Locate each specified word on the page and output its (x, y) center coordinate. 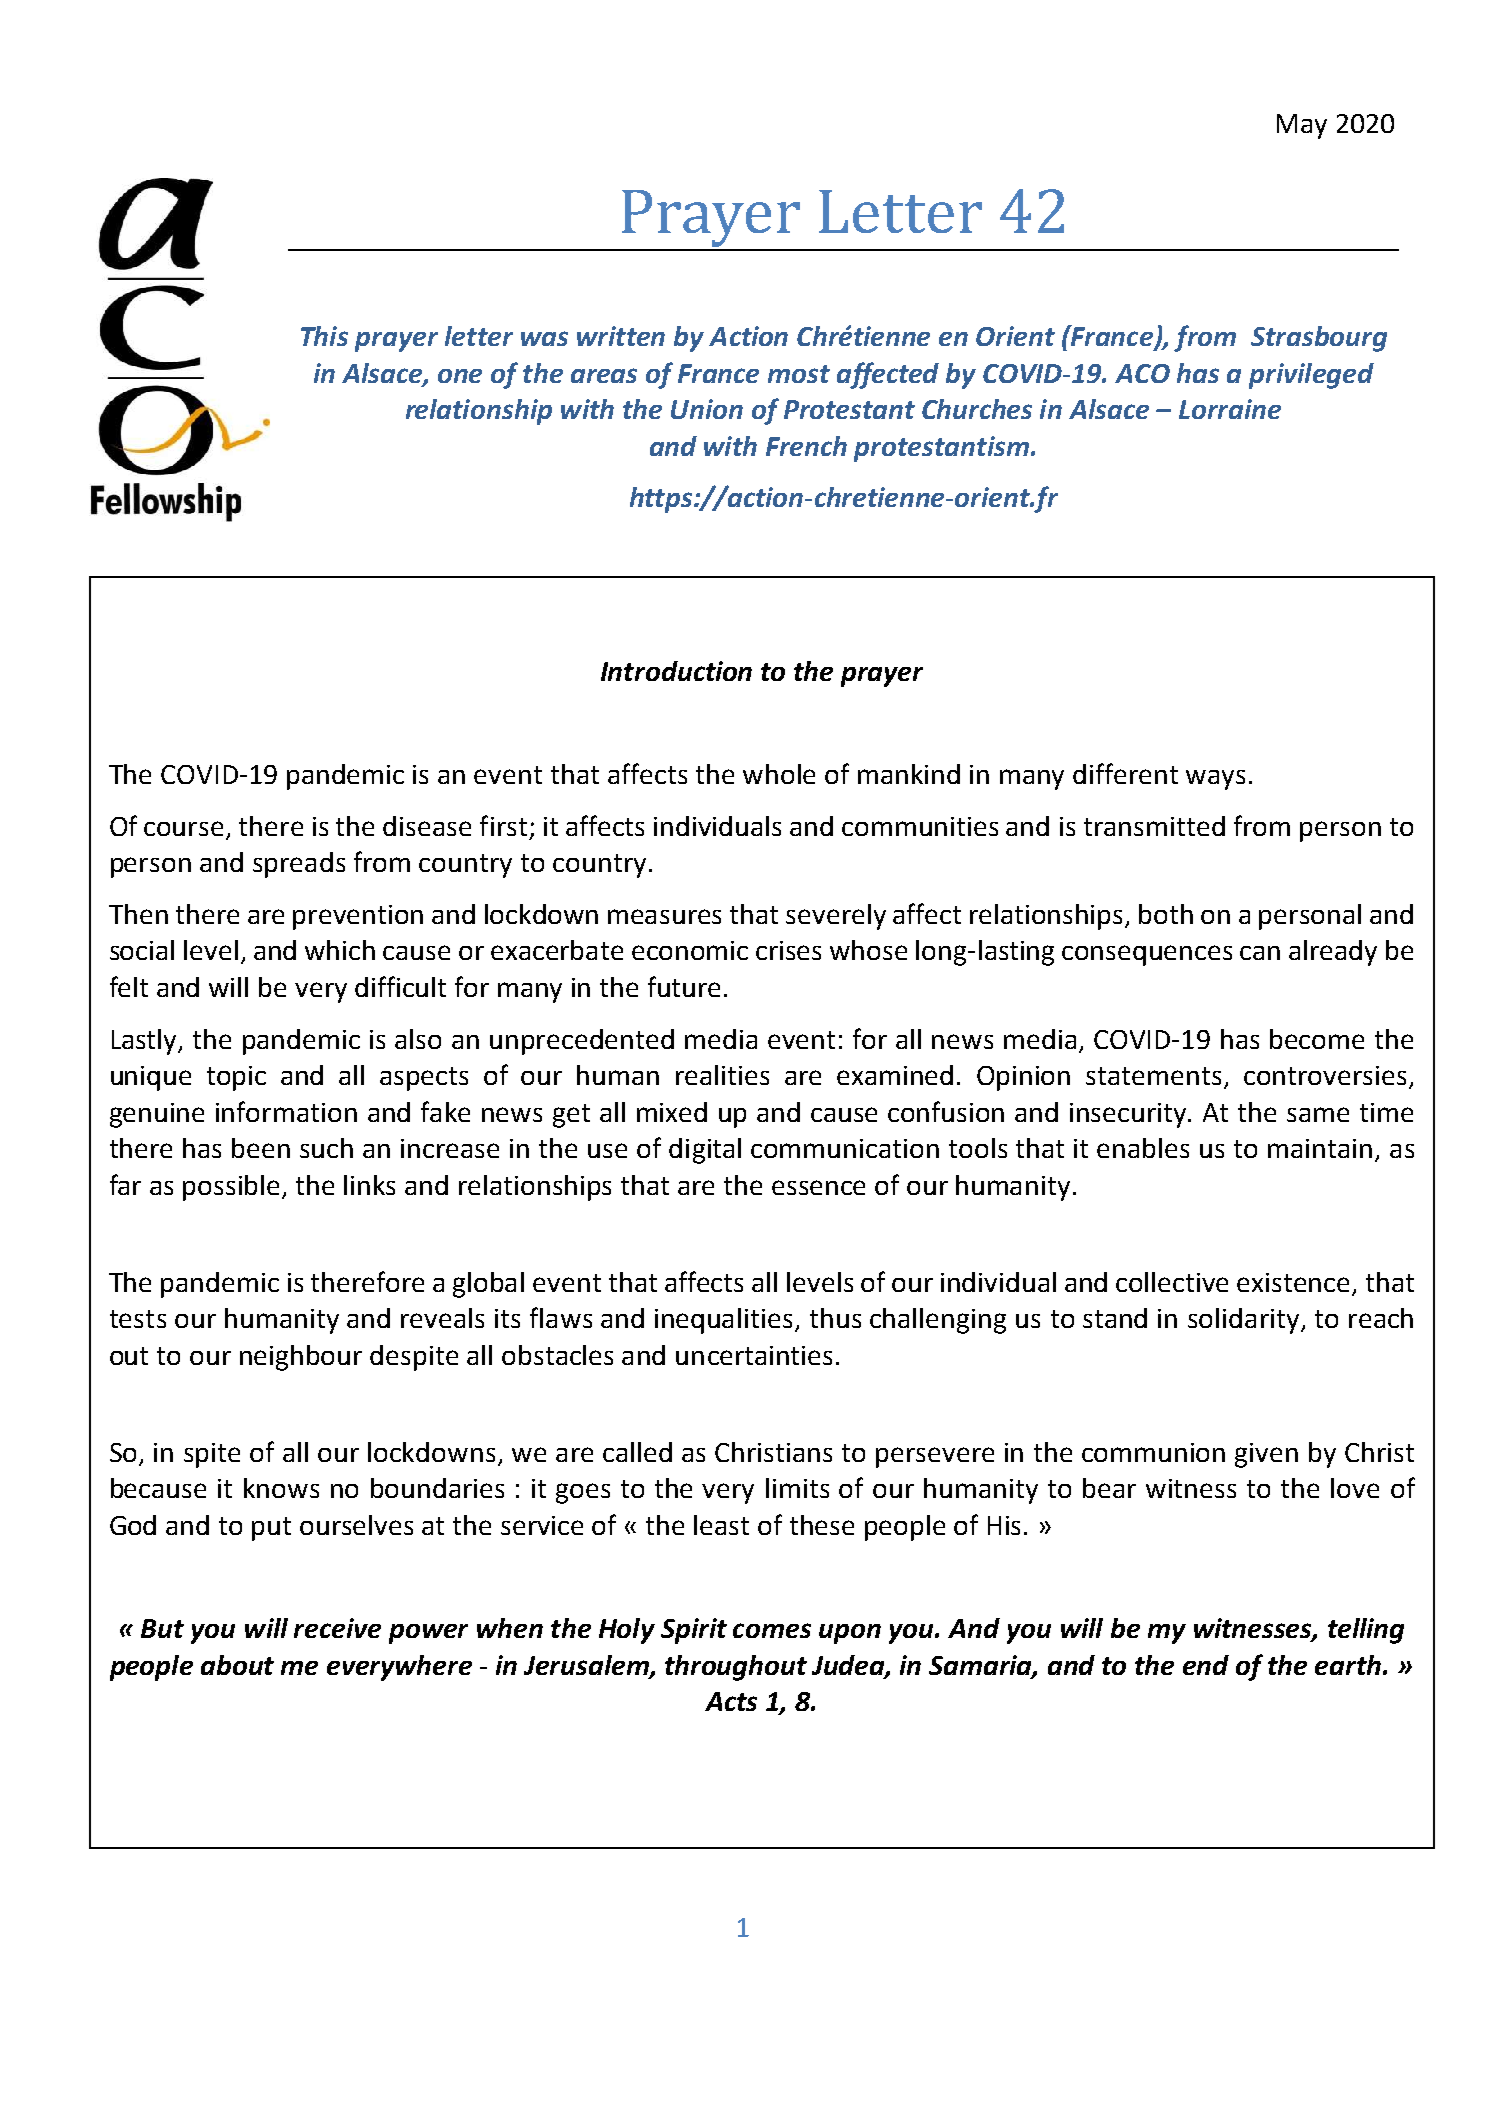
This (324, 336)
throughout (736, 1668)
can (1260, 953)
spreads (299, 865)
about (237, 1665)
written (621, 336)
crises (788, 950)
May (1302, 126)
